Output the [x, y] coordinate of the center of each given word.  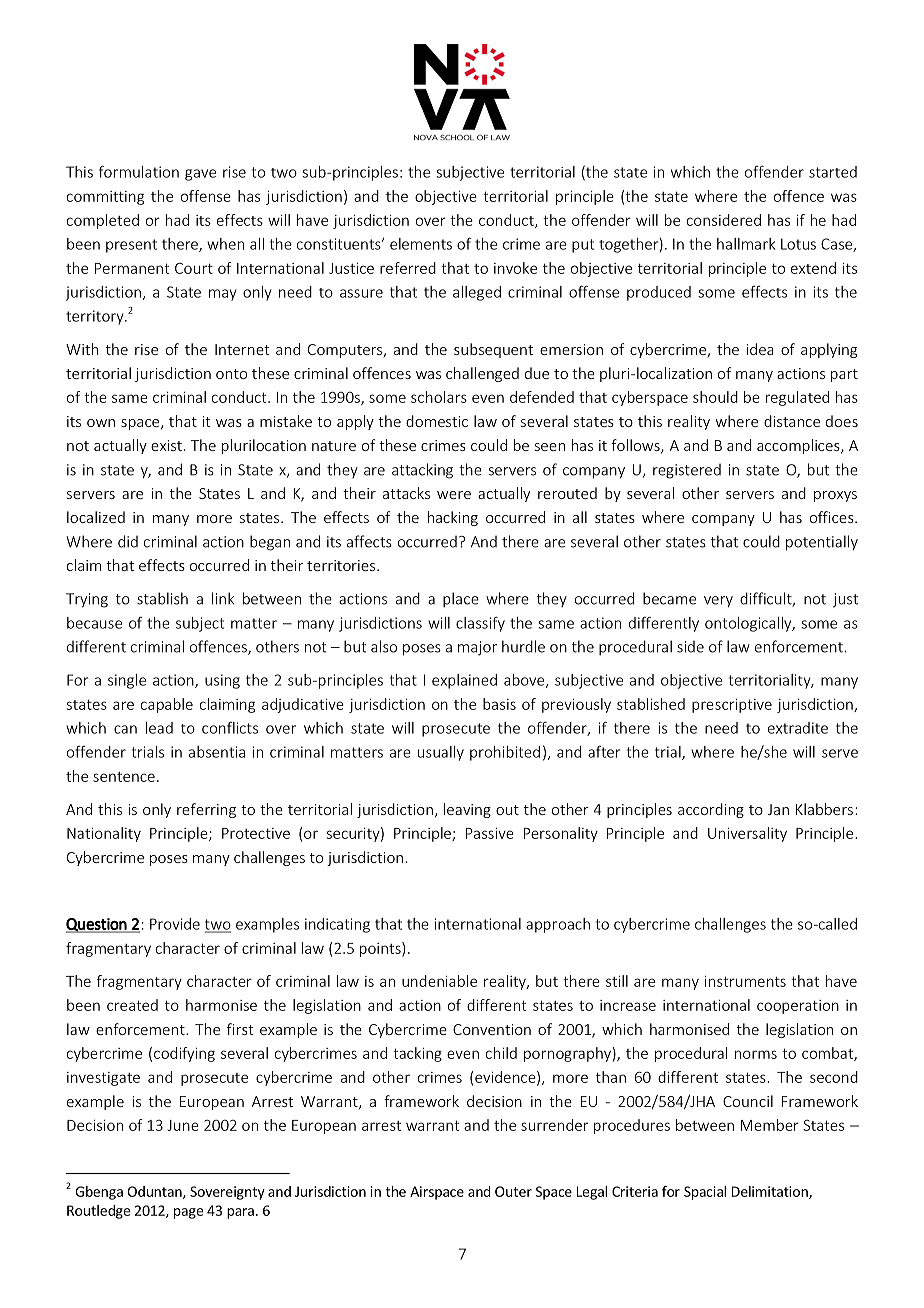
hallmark [746, 244]
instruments [745, 981]
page [188, 1213]
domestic [437, 421]
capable [167, 705]
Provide [175, 924]
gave [200, 175]
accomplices [799, 446]
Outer [513, 1191]
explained [464, 681]
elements [421, 244]
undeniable [439, 981]
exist [166, 445]
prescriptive [732, 706]
